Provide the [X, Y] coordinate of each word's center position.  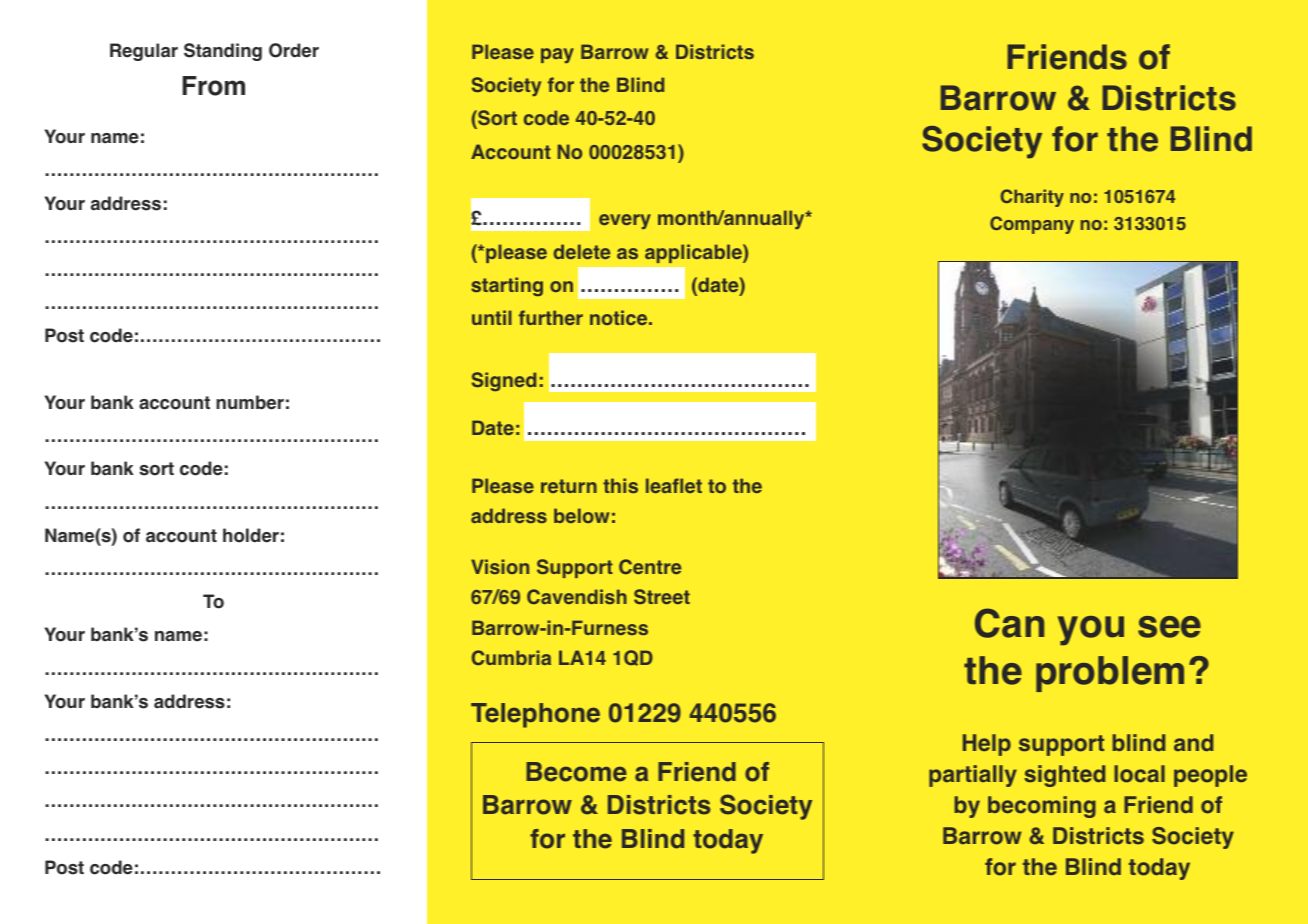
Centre [650, 566]
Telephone [535, 715]
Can [1009, 623]
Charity [1032, 198]
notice [620, 317]
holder [251, 535]
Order [294, 50]
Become [576, 772]
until [492, 317]
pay [557, 55]
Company [1032, 225]
